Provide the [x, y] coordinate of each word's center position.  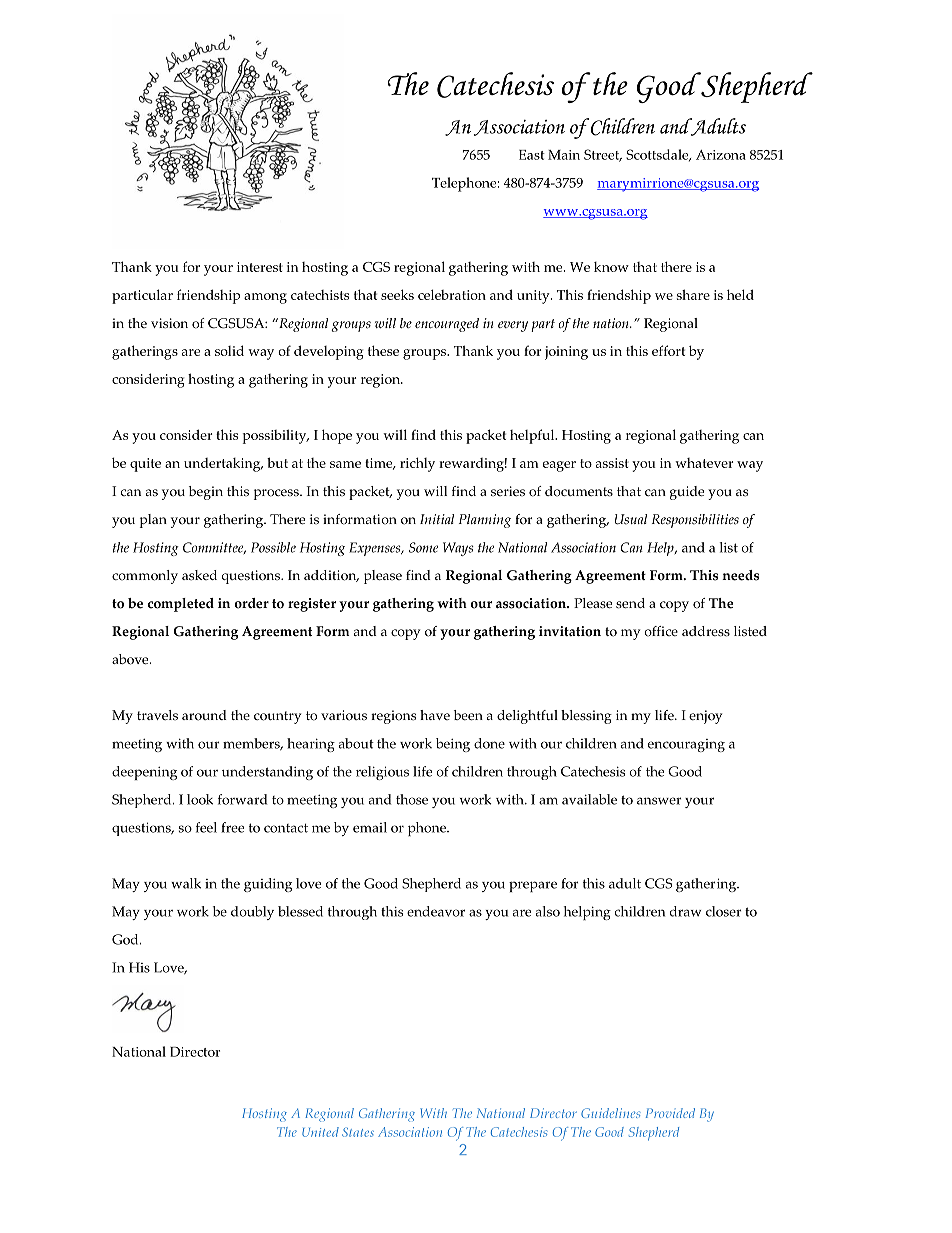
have [435, 715]
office [661, 631]
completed [181, 605]
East [532, 155]
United [320, 1132]
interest [260, 267]
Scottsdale [658, 155]
